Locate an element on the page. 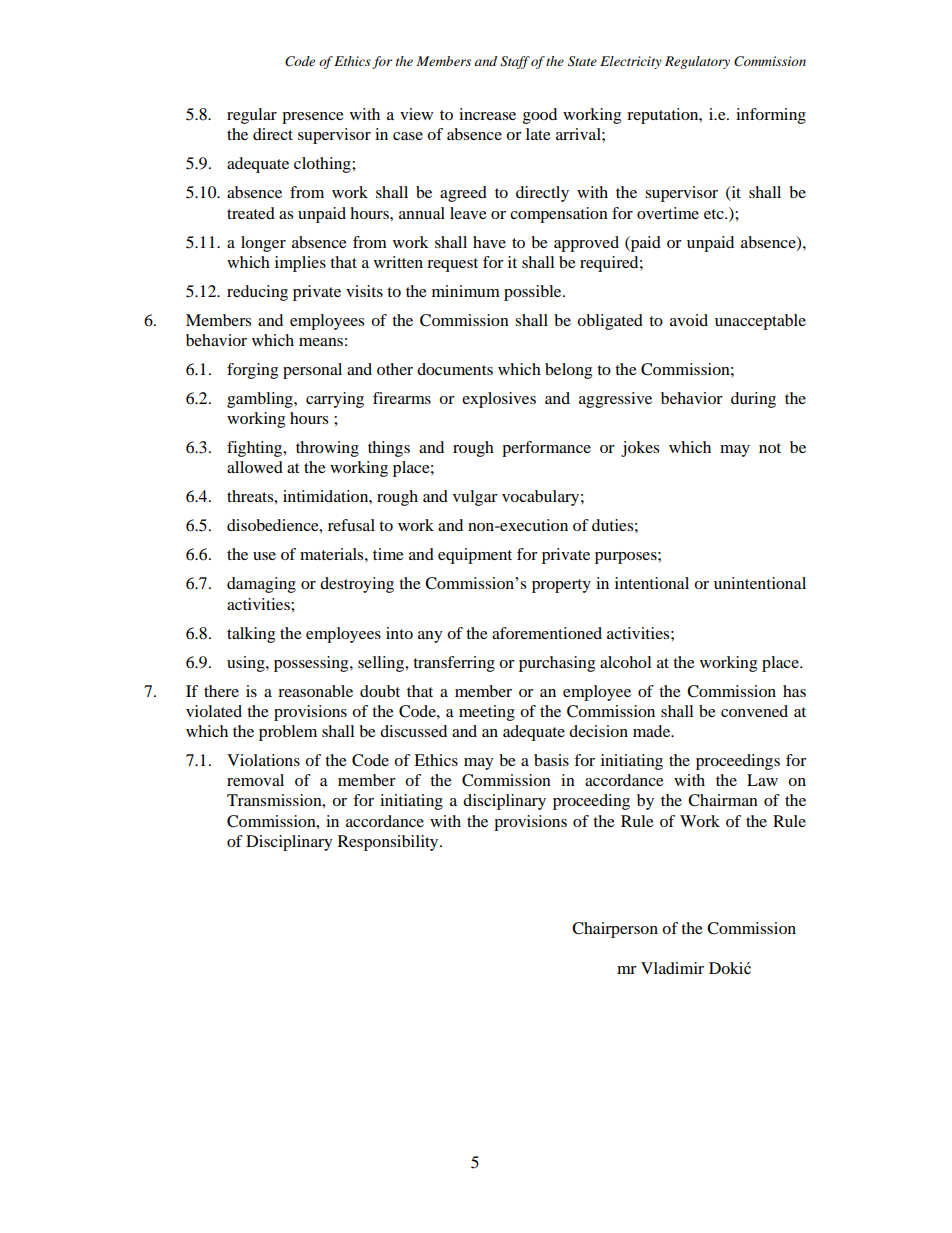 The image size is (952, 1233). Responsibility is located at coordinates (389, 843).
